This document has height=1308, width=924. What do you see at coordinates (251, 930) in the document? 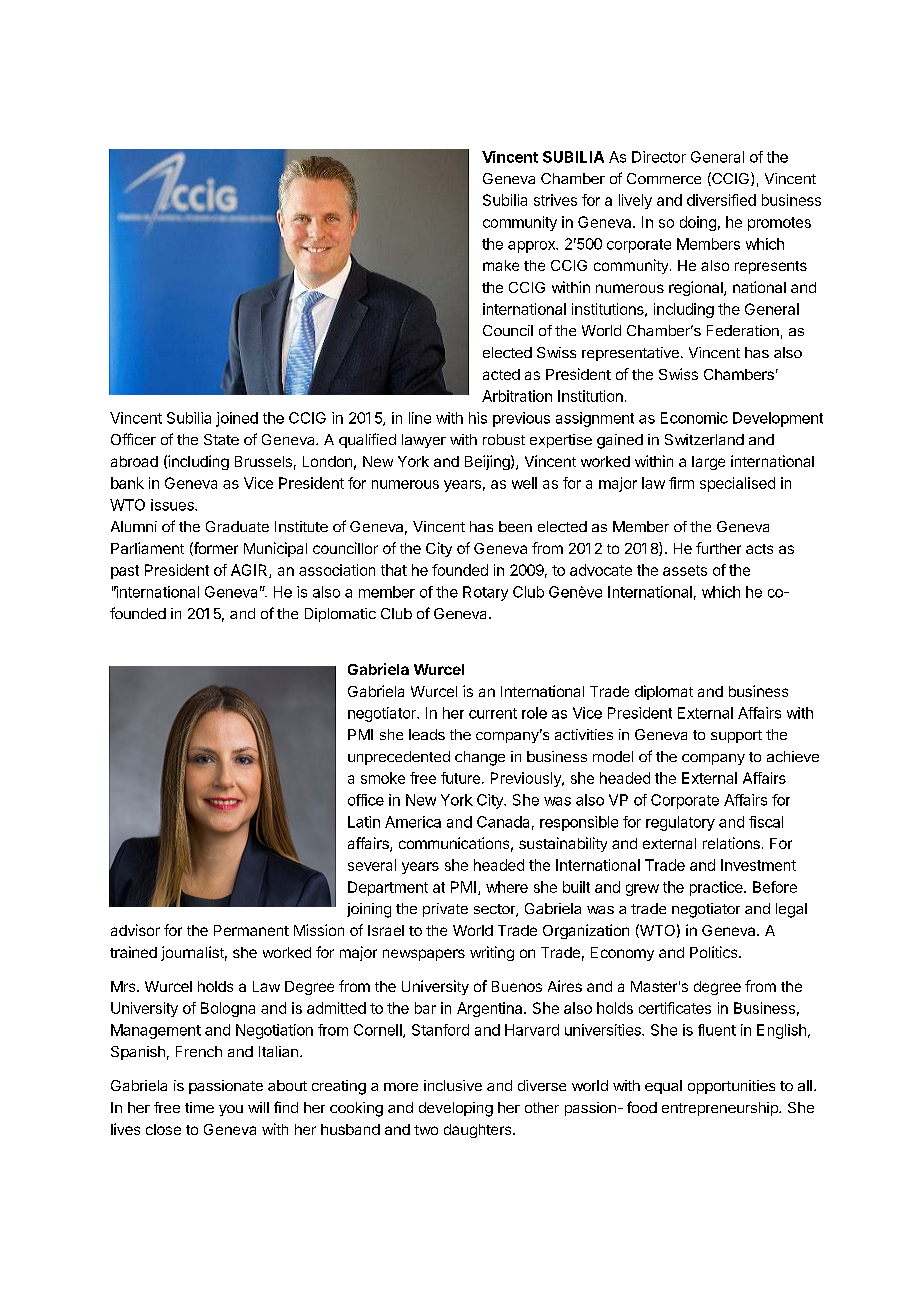
I see `Permanent` at bounding box center [251, 930].
